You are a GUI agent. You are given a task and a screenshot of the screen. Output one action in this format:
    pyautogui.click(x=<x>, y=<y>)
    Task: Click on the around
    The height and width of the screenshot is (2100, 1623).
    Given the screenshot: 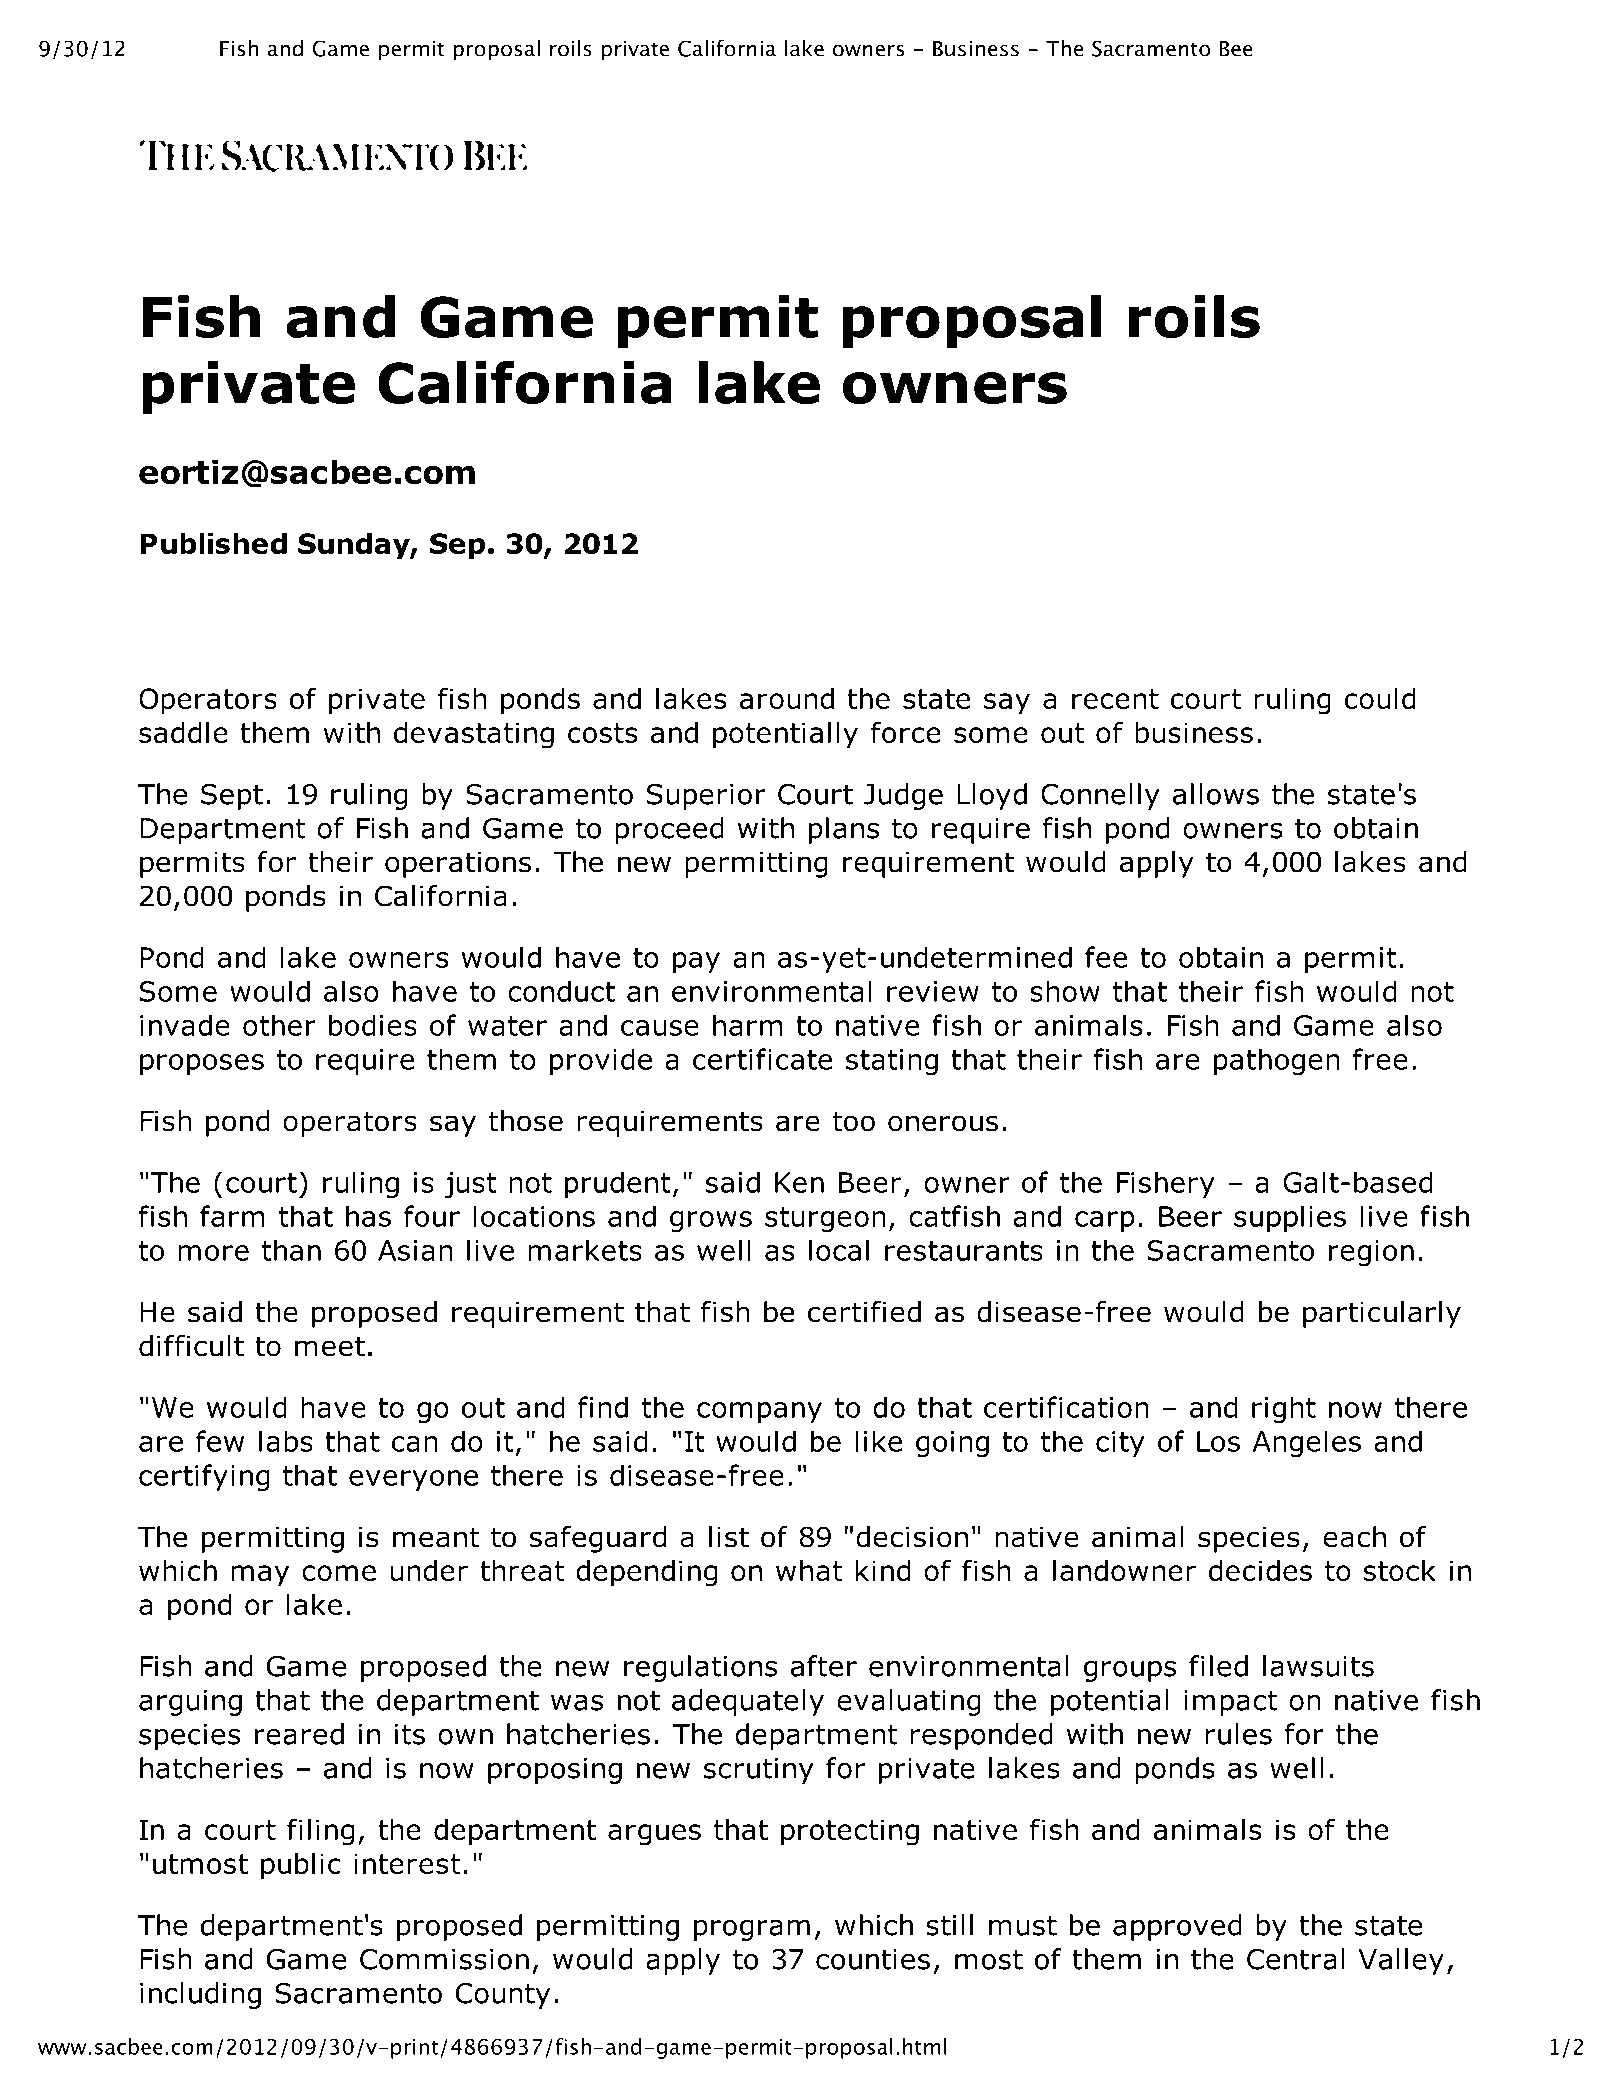 What is the action you would take?
    pyautogui.click(x=787, y=698)
